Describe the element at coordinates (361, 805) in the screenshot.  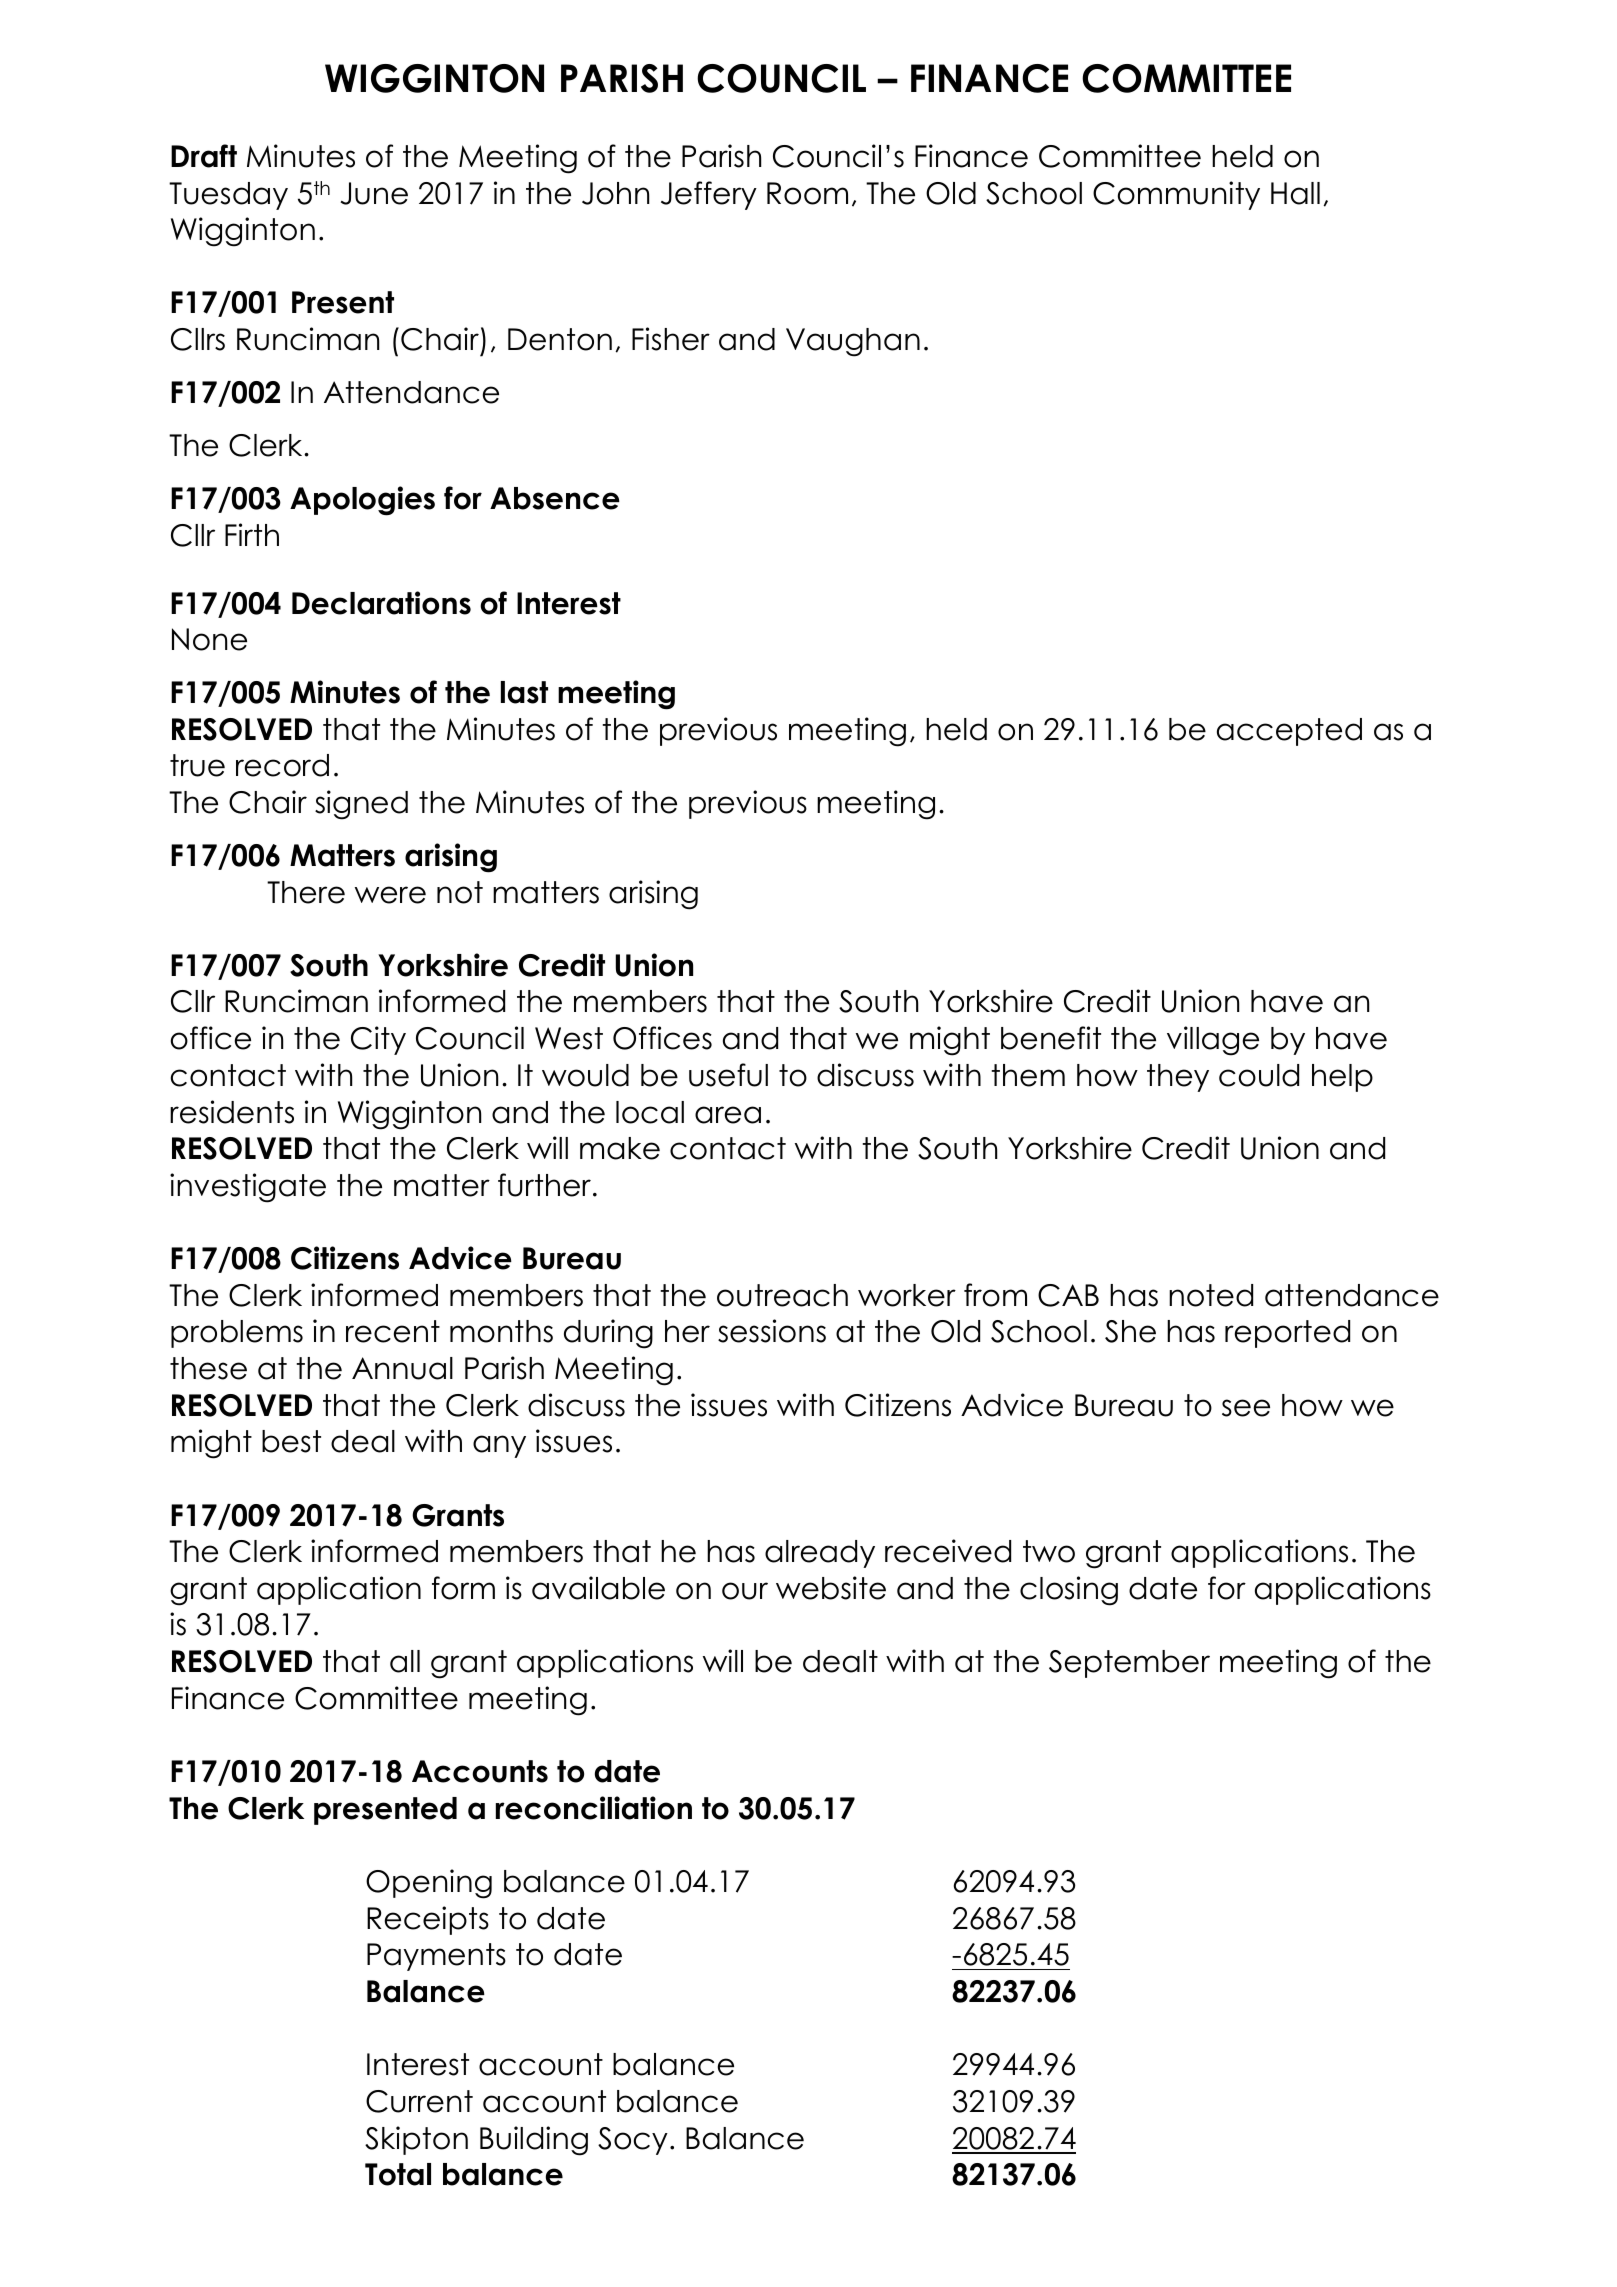
I see `signed` at that location.
